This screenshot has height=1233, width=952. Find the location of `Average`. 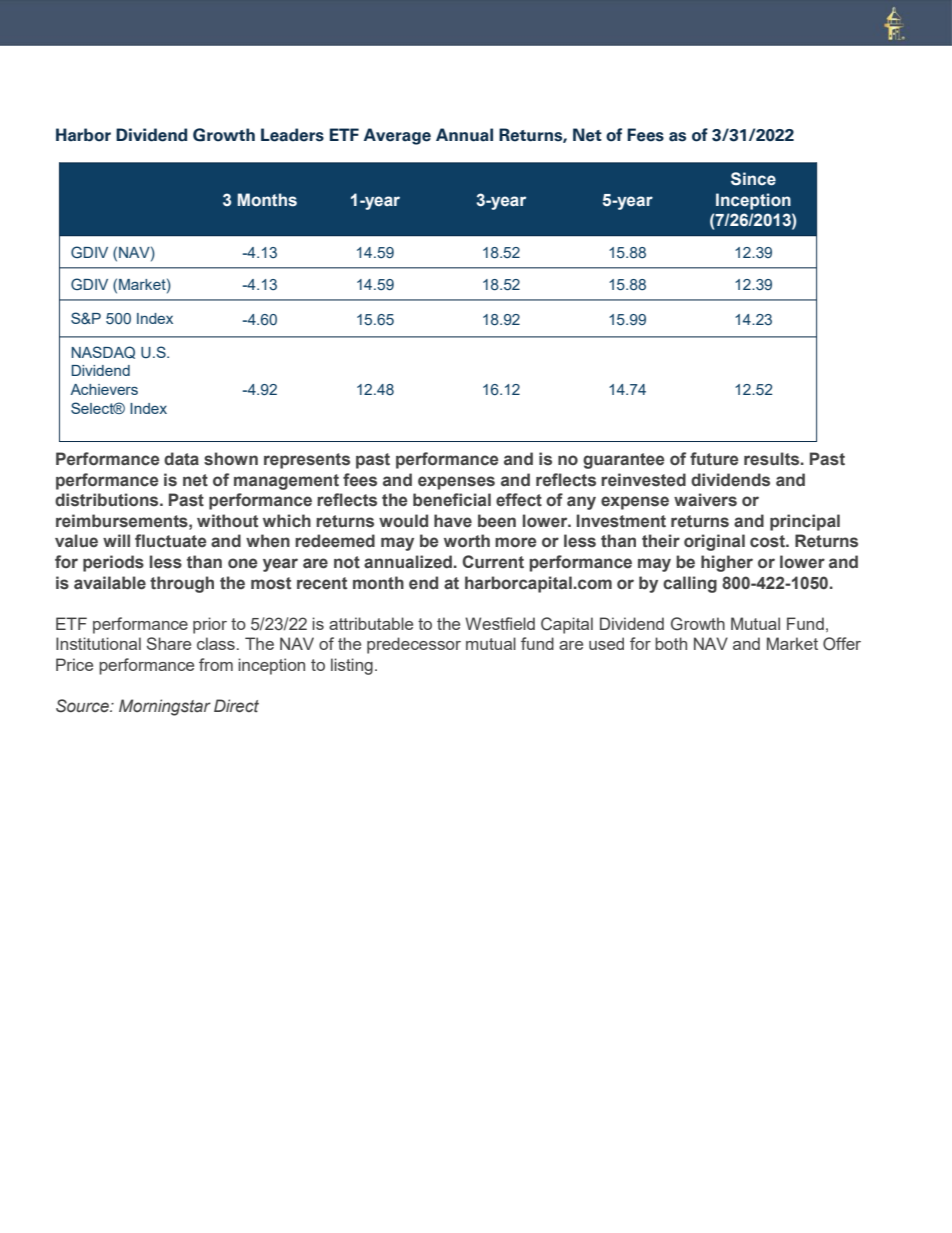

Average is located at coordinates (397, 136).
